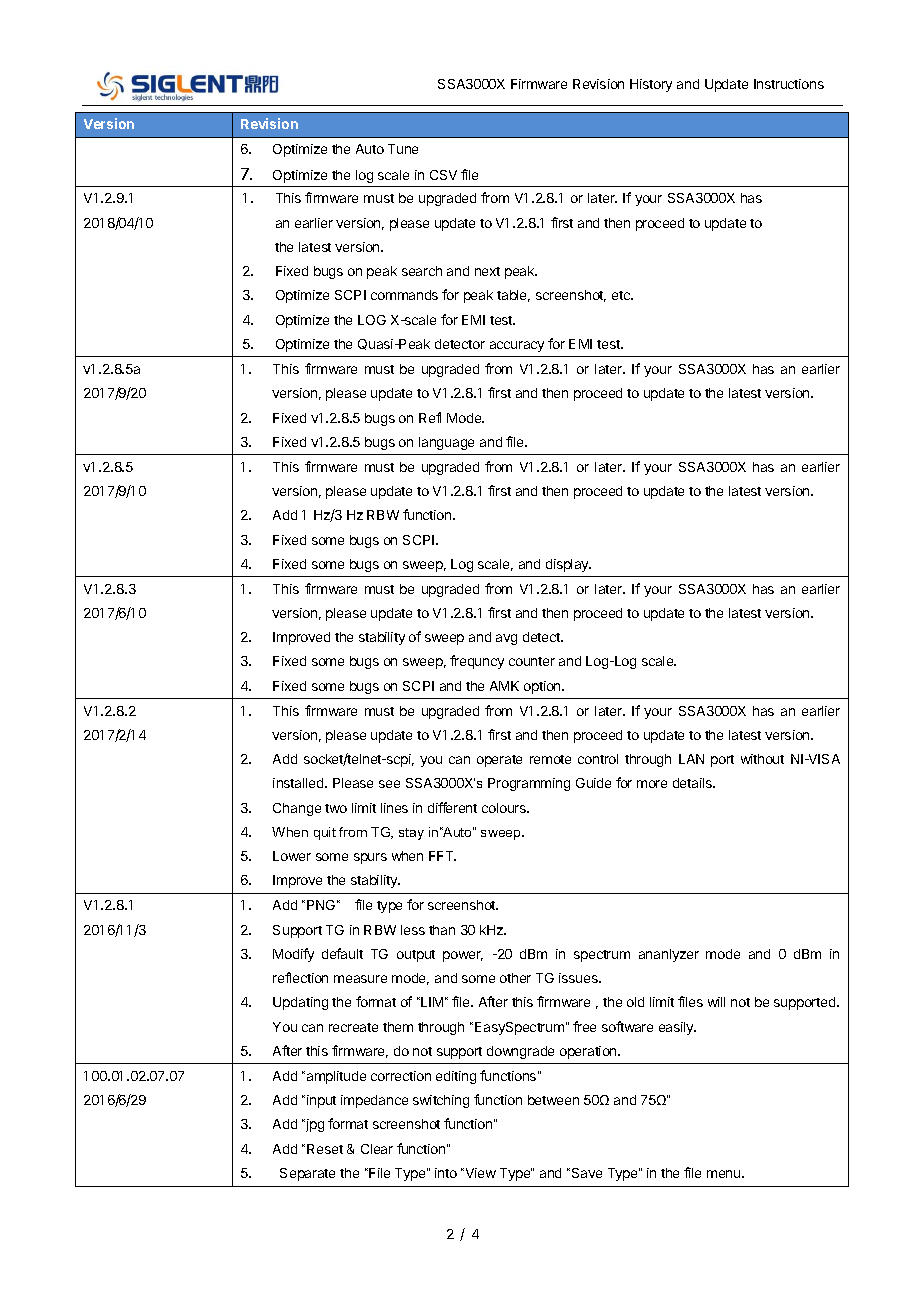 This document has height=1308, width=924. What do you see at coordinates (403, 149) in the document?
I see `Tune` at bounding box center [403, 149].
